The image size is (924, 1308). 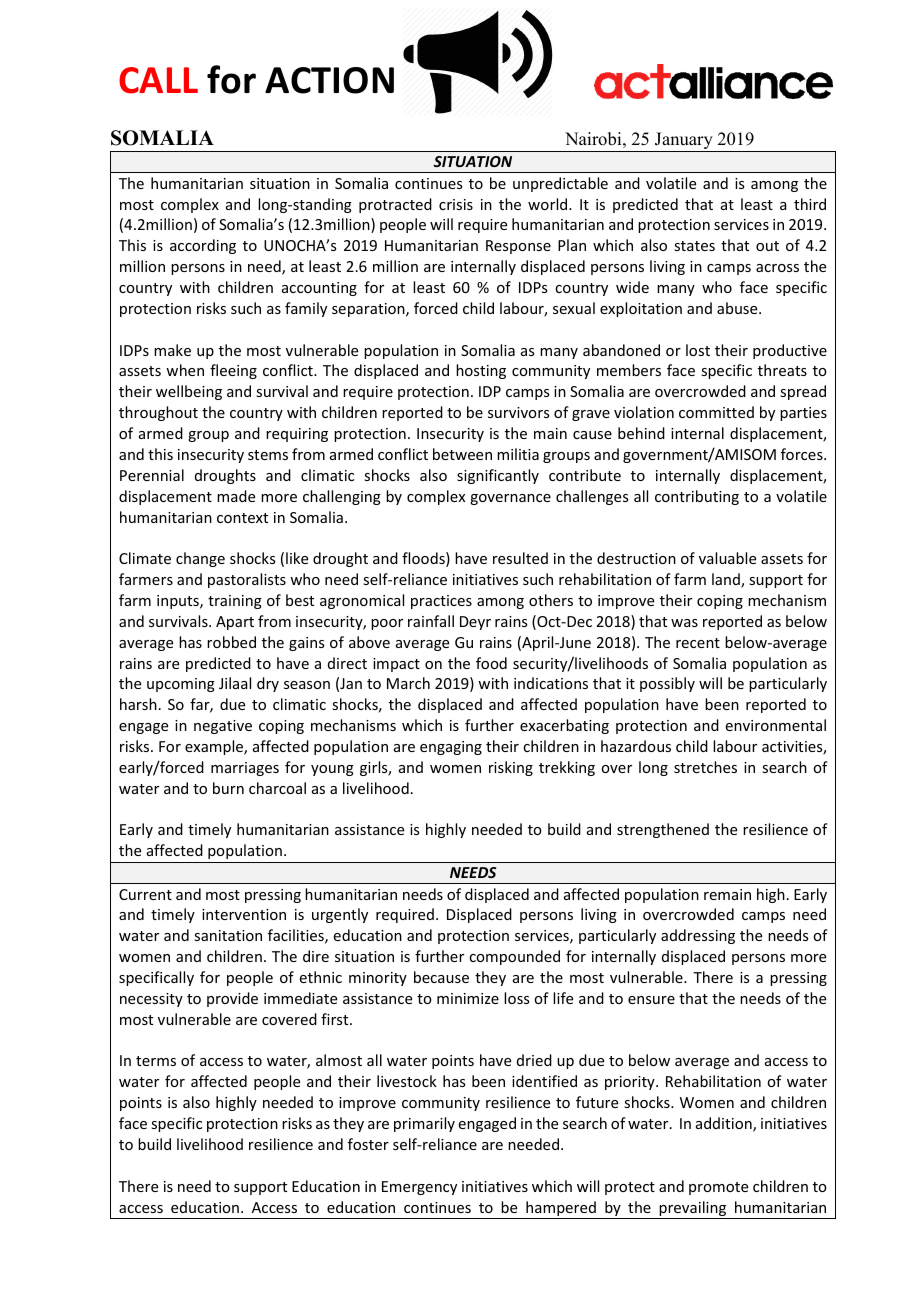 What do you see at coordinates (419, 1188) in the screenshot?
I see `Emergency` at bounding box center [419, 1188].
